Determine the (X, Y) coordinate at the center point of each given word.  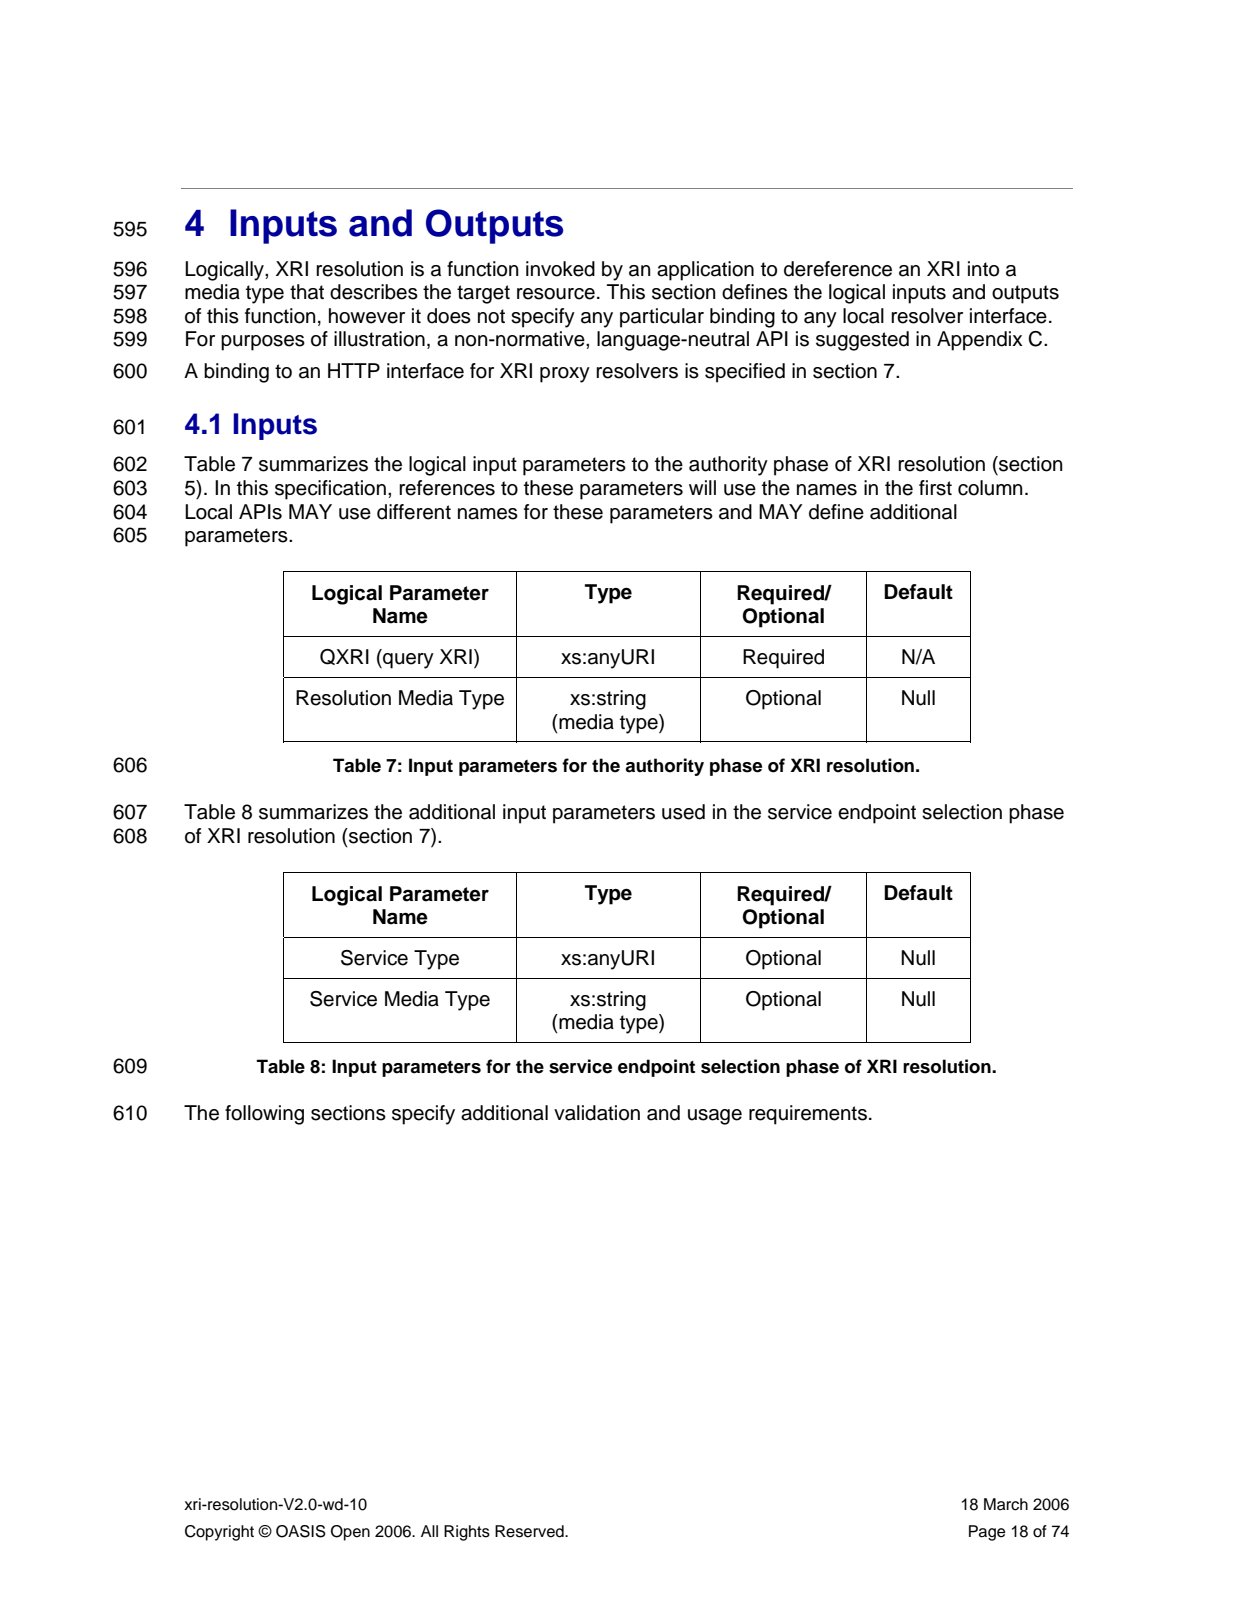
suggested (862, 341)
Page (987, 1533)
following (264, 1115)
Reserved (530, 1531)
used (683, 812)
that (307, 292)
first (935, 488)
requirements (808, 1115)
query (407, 661)
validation (597, 1113)
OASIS (301, 1531)
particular (662, 318)
